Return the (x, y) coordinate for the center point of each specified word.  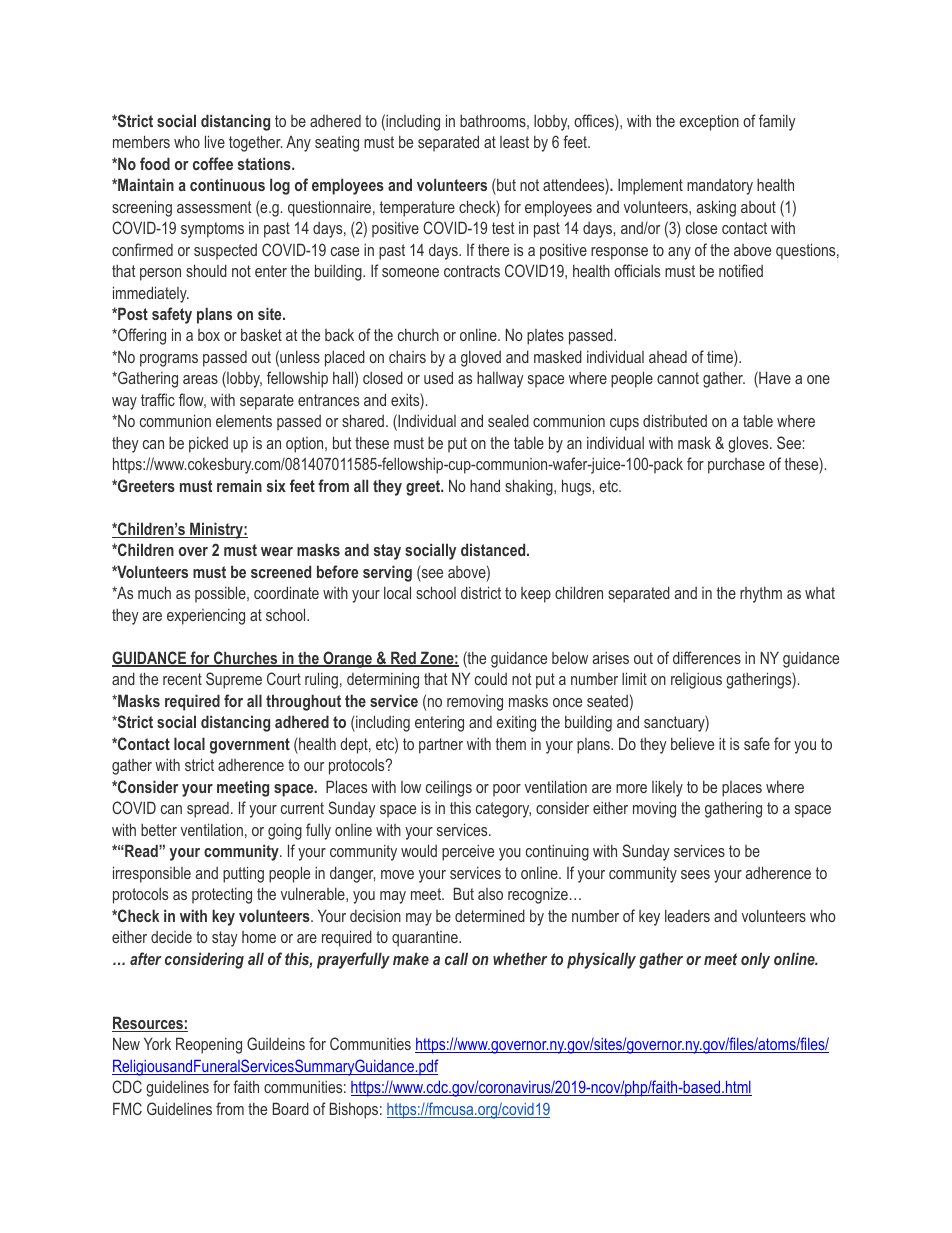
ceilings (449, 788)
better (159, 830)
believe (692, 743)
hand (485, 485)
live (215, 141)
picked (208, 445)
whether (520, 958)
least (514, 142)
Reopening (209, 1045)
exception (709, 123)
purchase (736, 466)
